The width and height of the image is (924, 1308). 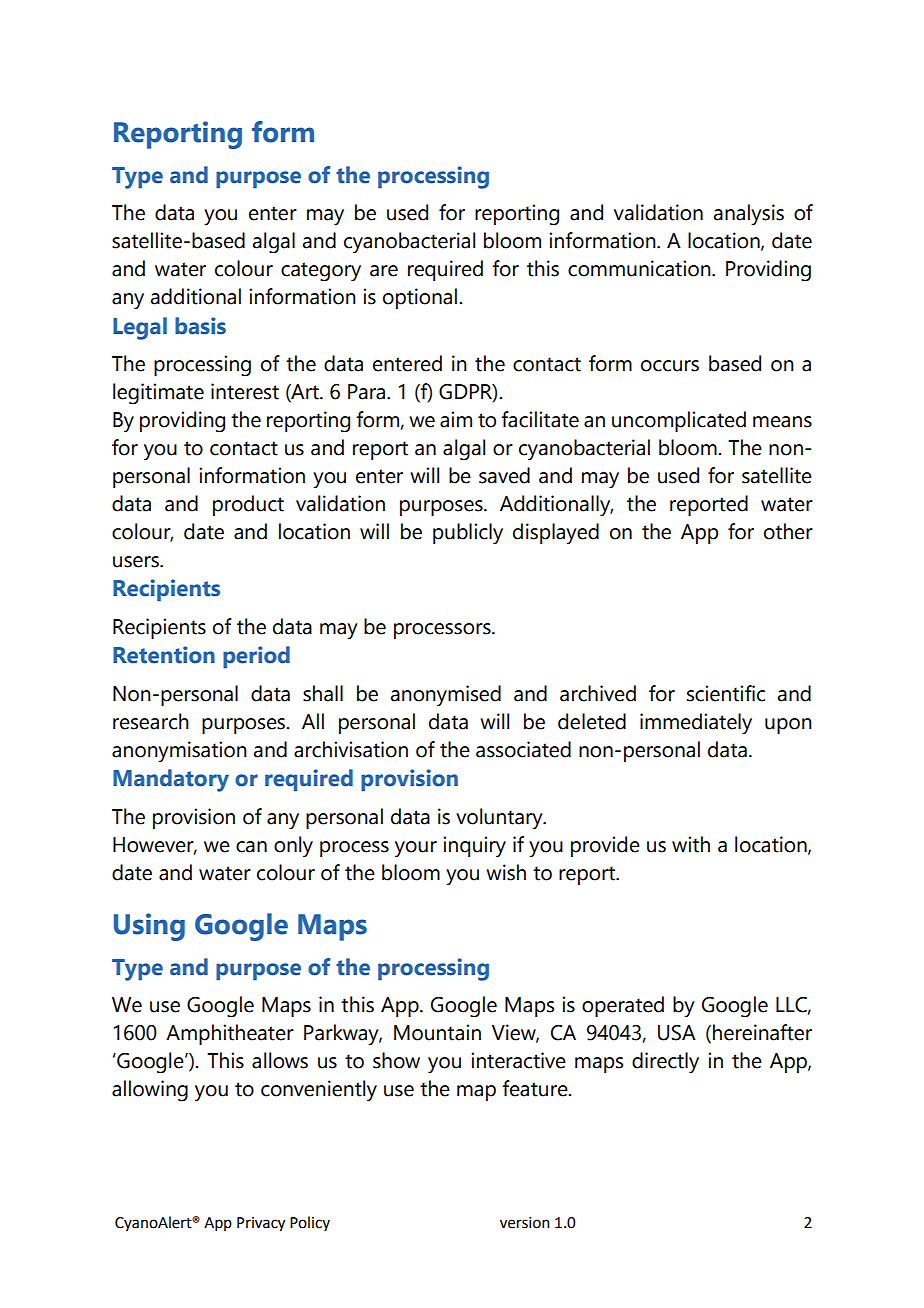 I want to click on with, so click(x=691, y=844).
